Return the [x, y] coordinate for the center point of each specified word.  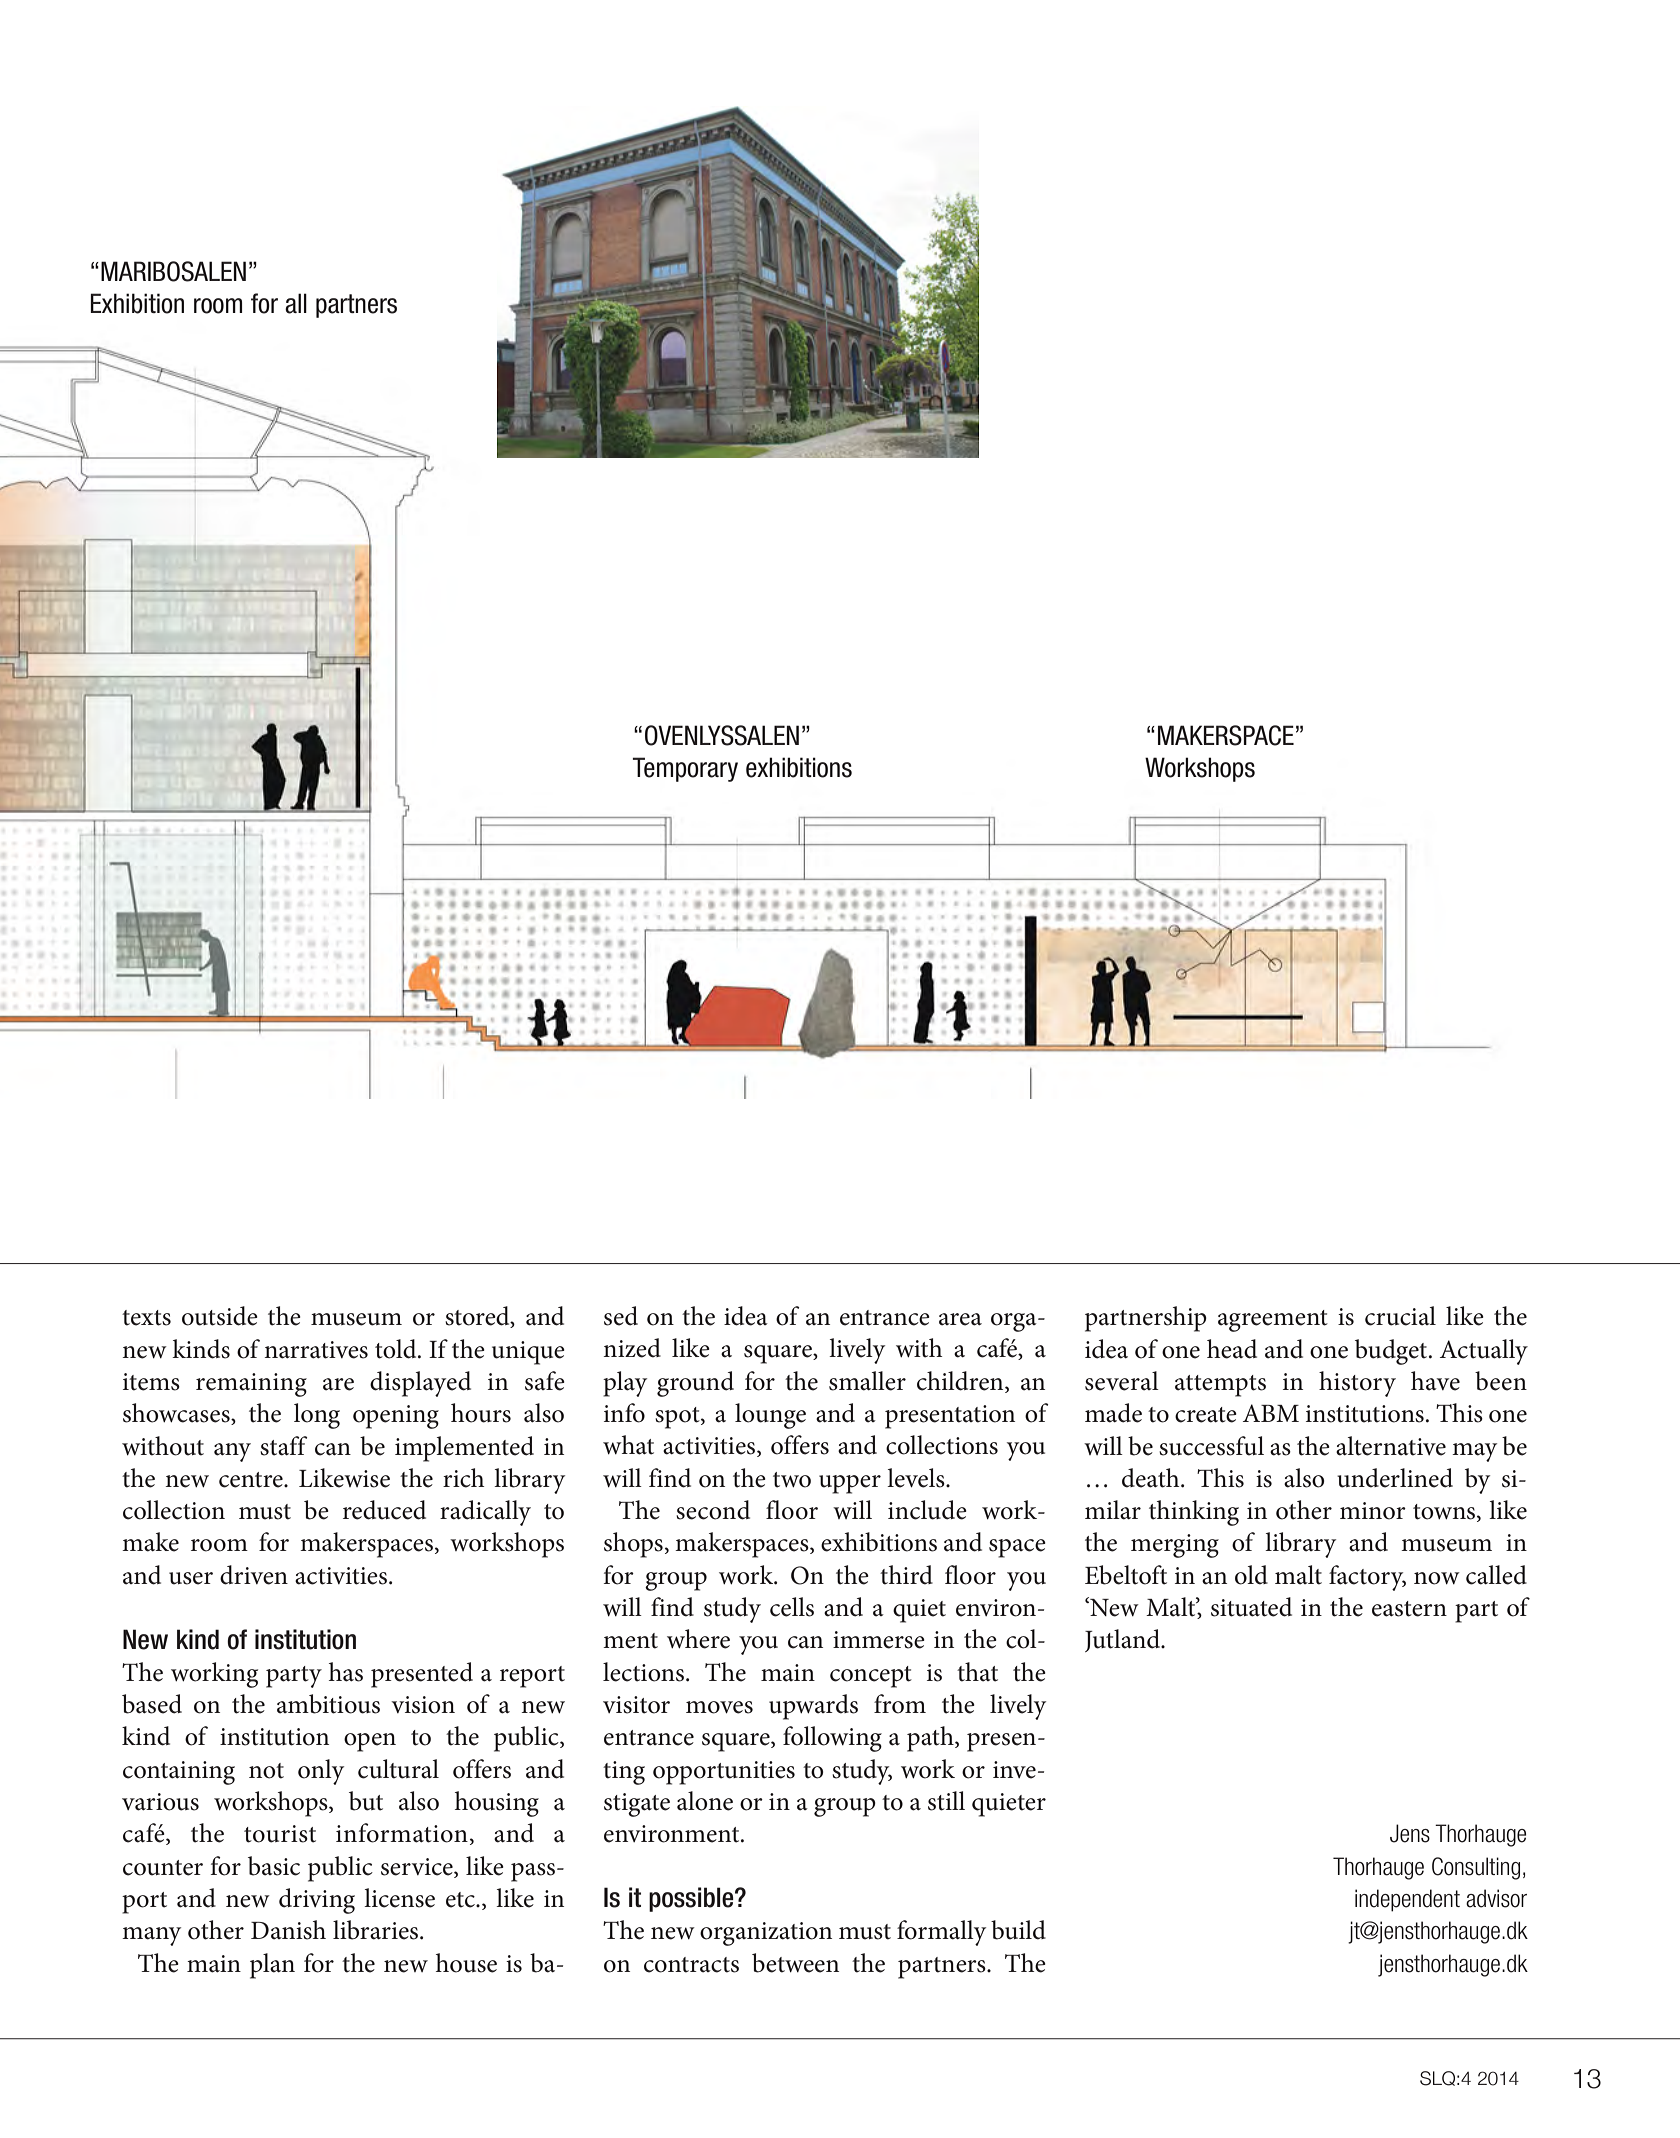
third [906, 1575]
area [960, 1319]
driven [254, 1575]
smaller [867, 1381]
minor [1373, 1511]
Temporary [685, 769]
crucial [1400, 1316]
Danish [288, 1930]
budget [1392, 1352]
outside [220, 1316]
